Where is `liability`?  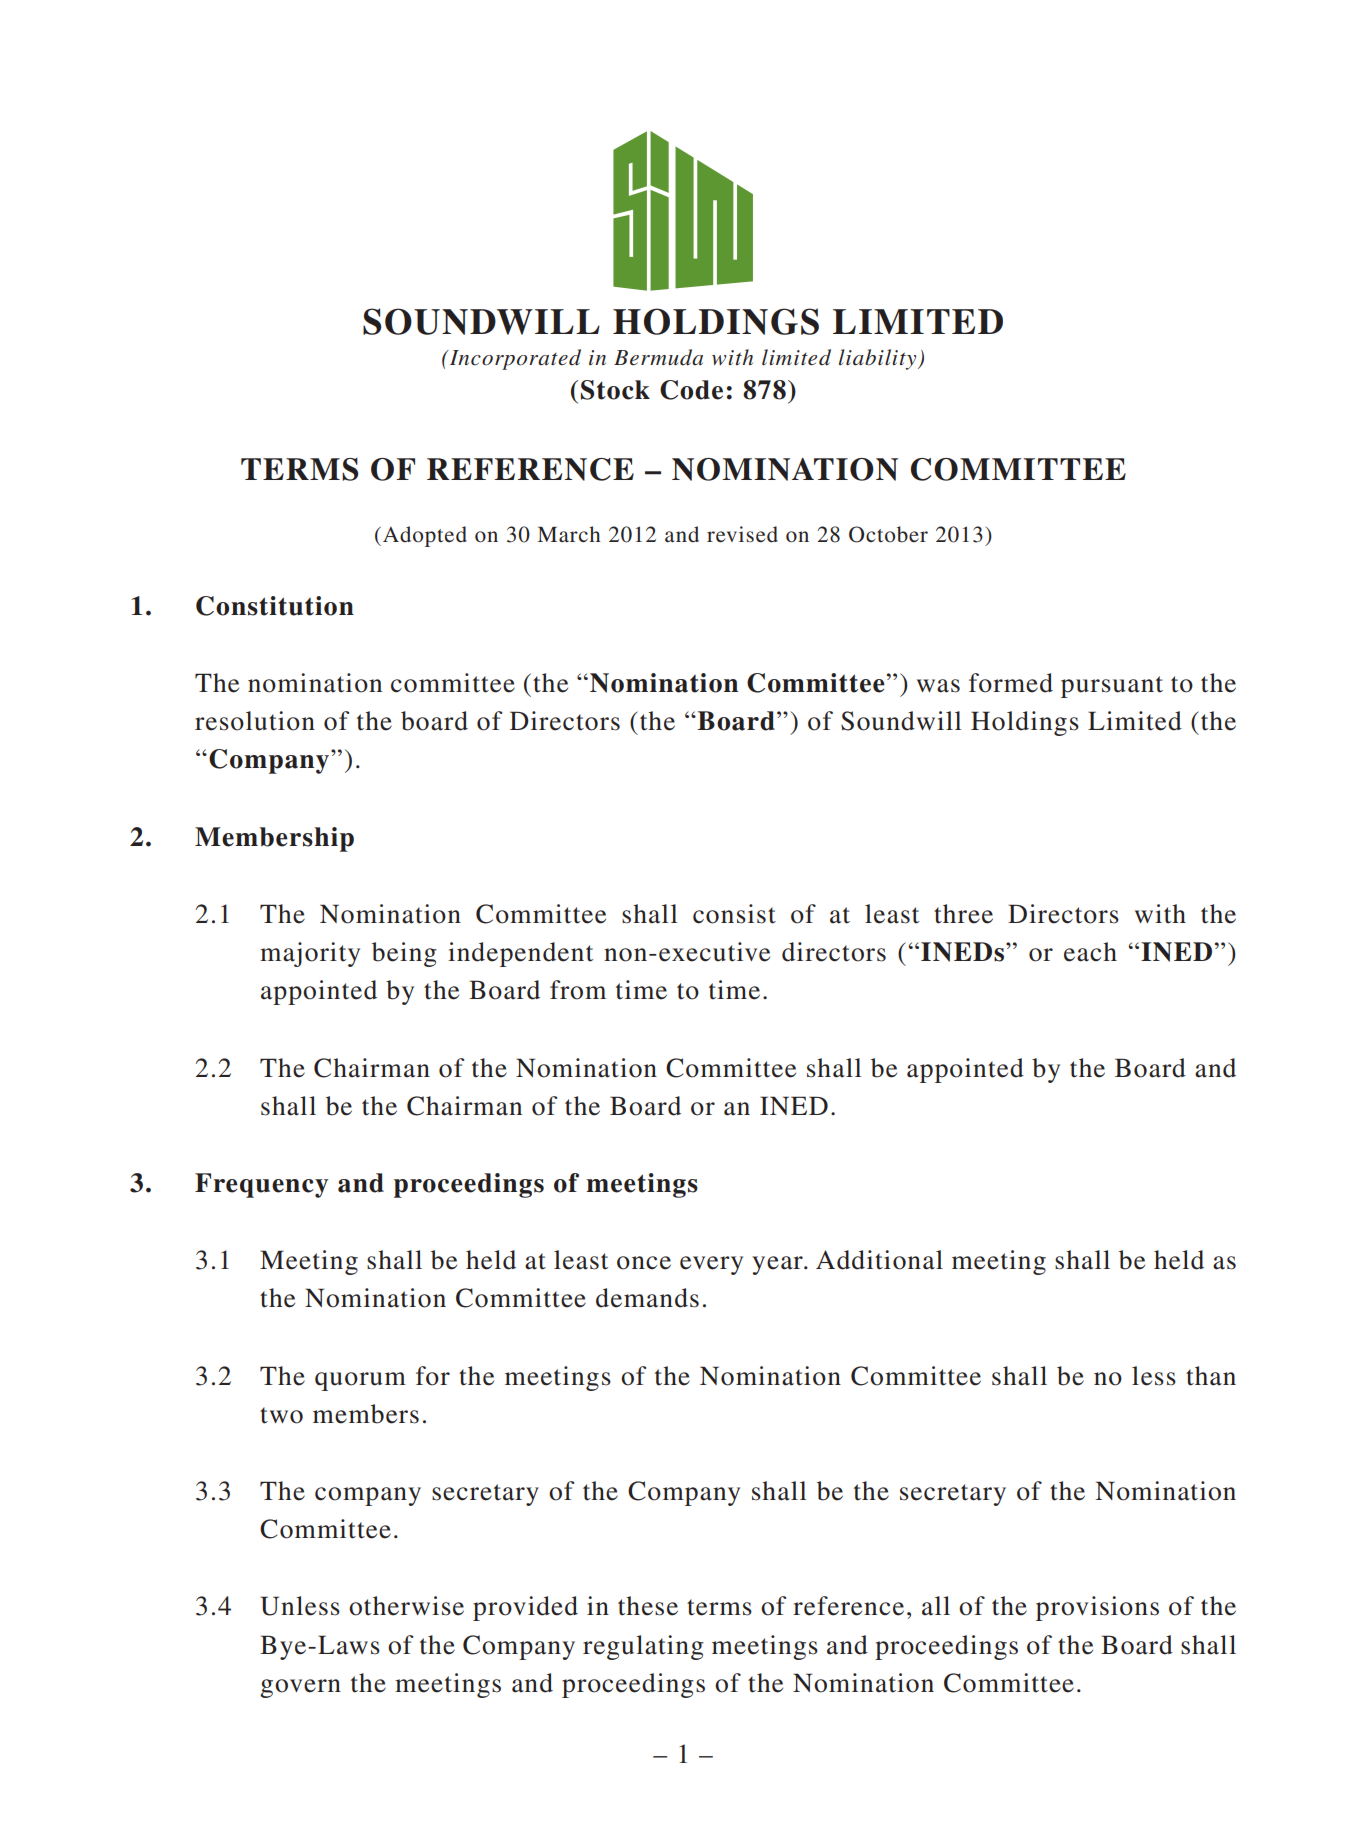 liability is located at coordinates (879, 359).
